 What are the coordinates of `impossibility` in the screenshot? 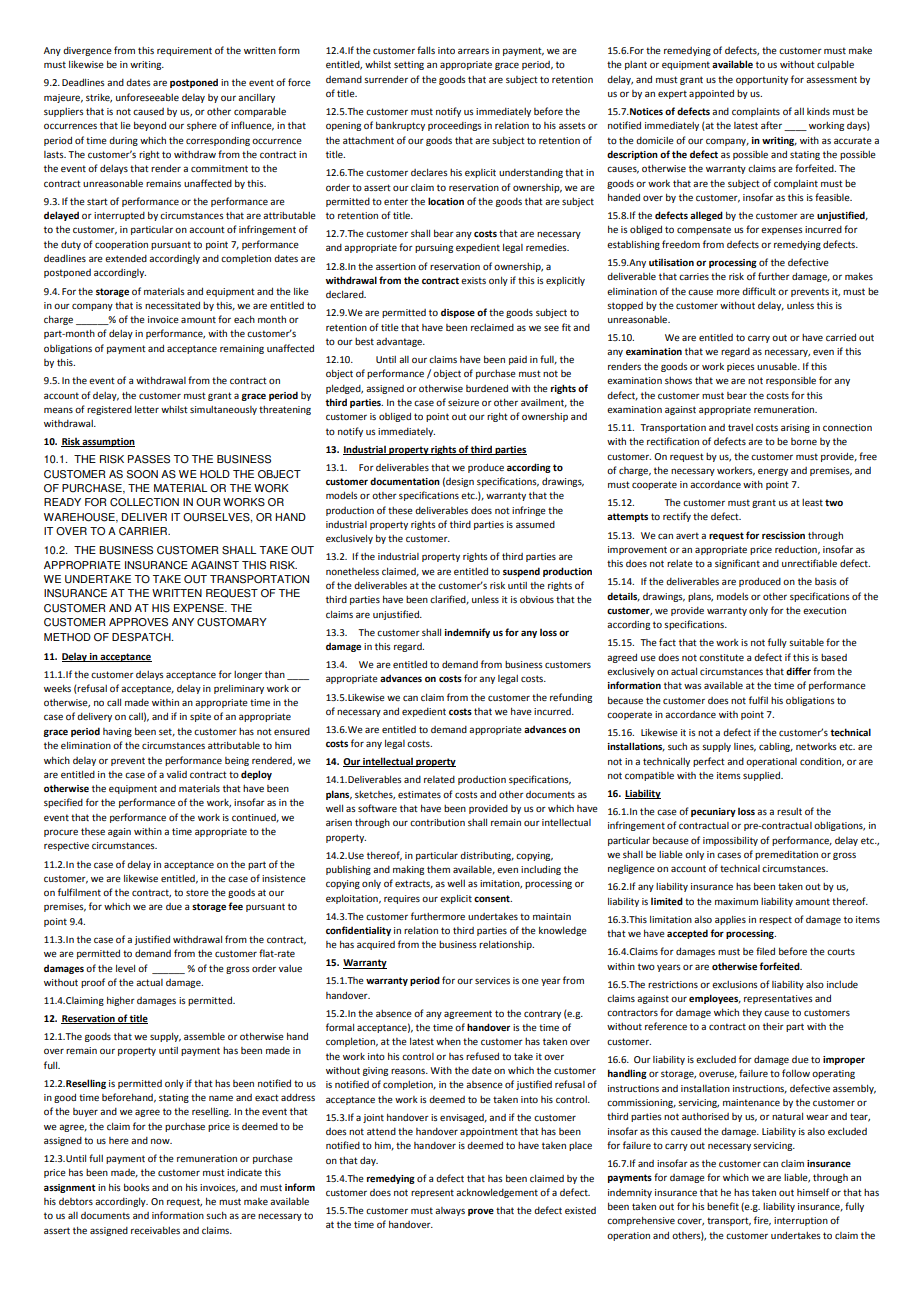 It's located at (730, 841).
